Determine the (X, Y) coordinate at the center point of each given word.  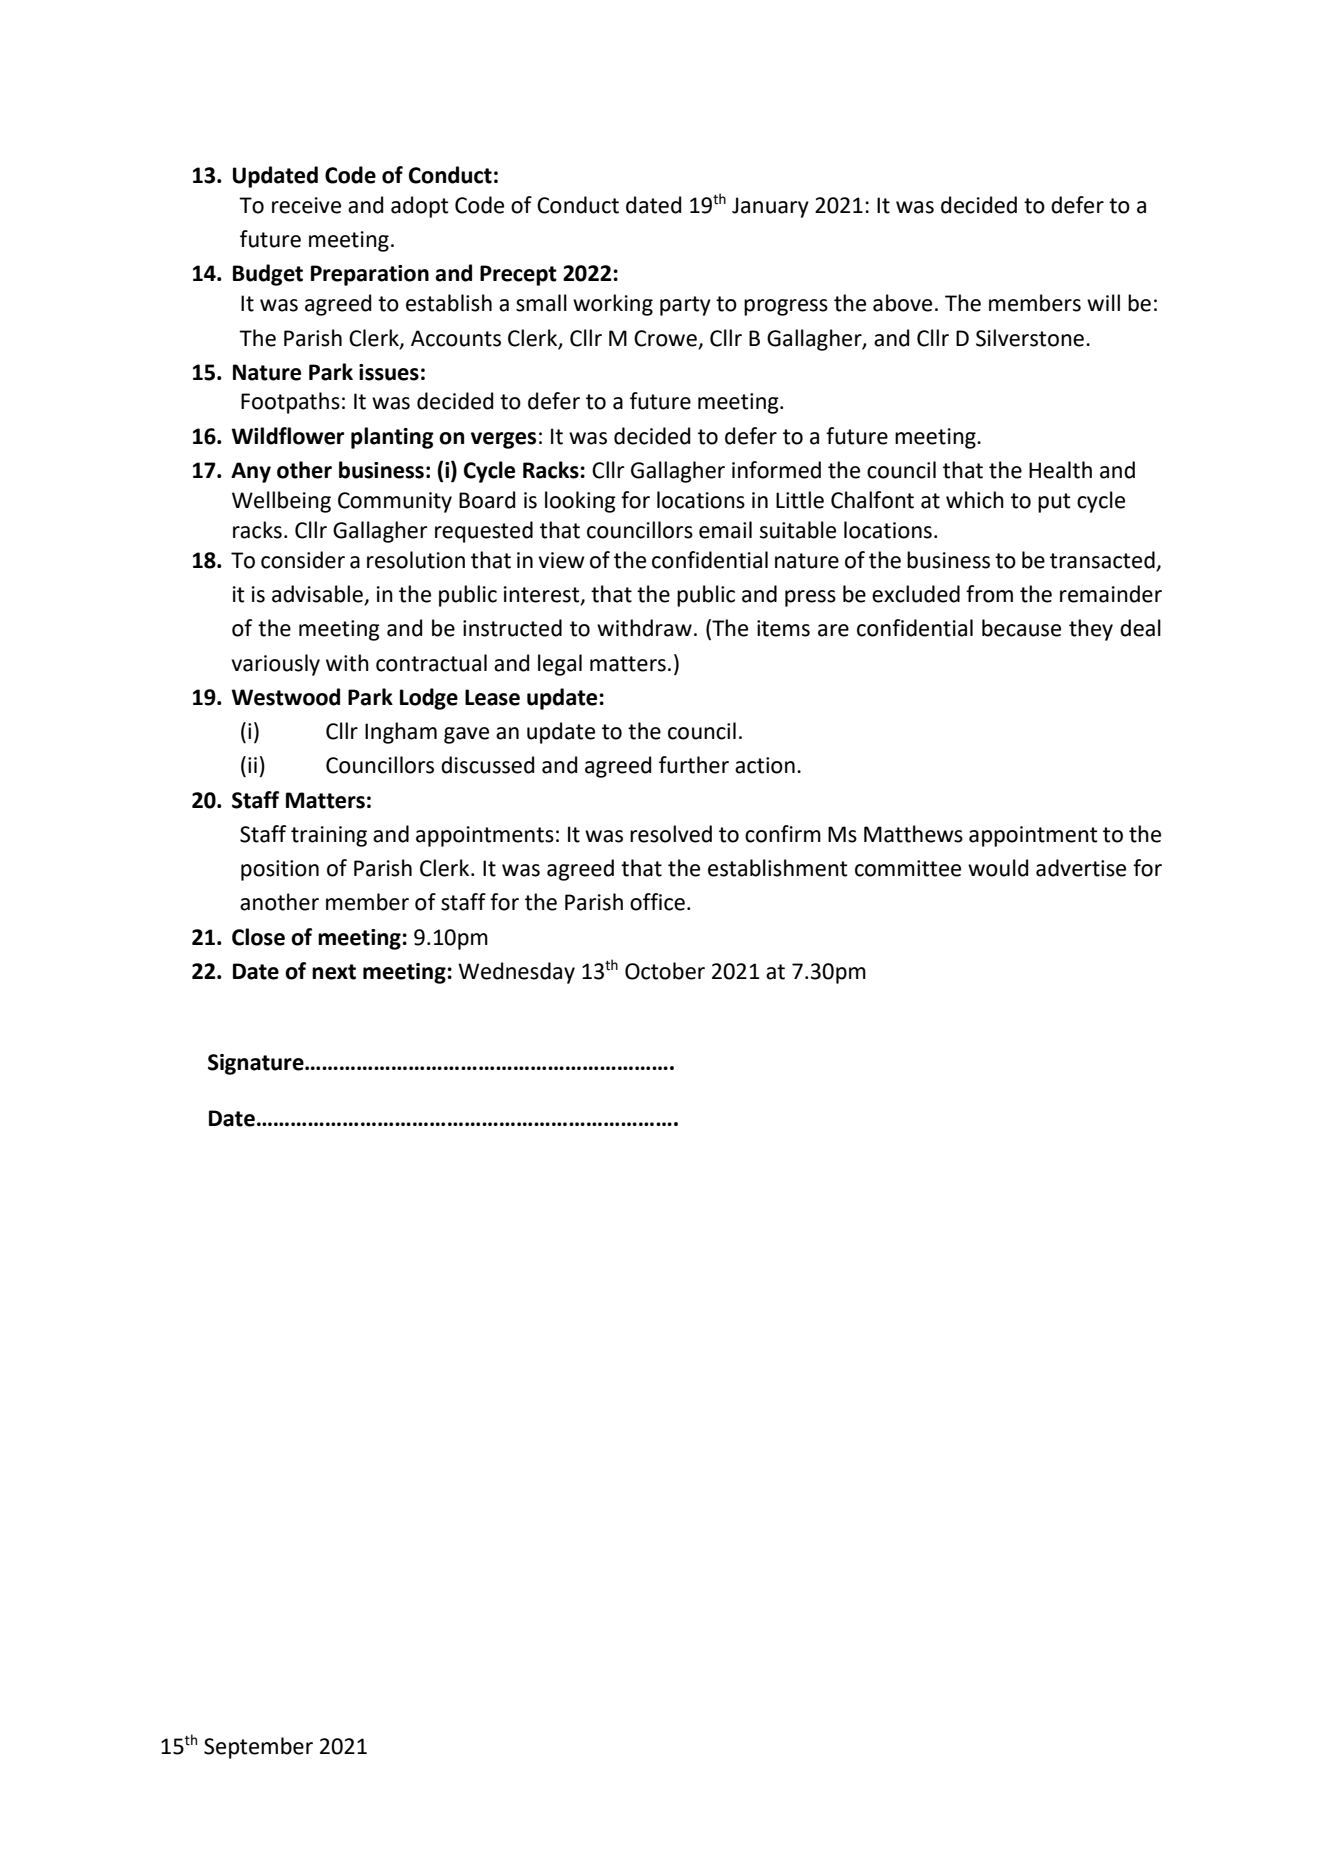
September (258, 1748)
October (665, 971)
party (685, 306)
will (1103, 302)
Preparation (370, 275)
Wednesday (516, 973)
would (998, 868)
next (334, 972)
